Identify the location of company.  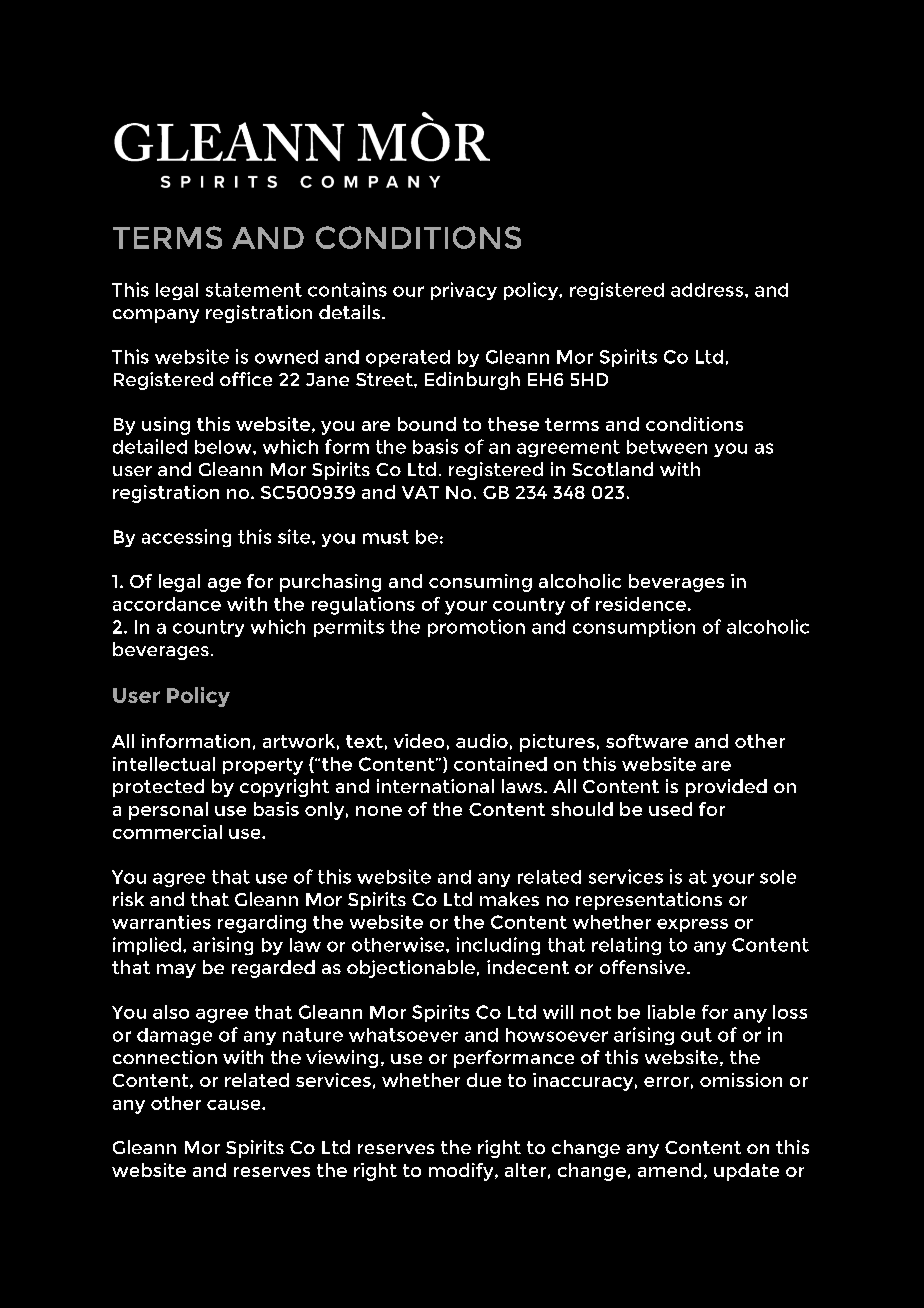
(156, 316).
